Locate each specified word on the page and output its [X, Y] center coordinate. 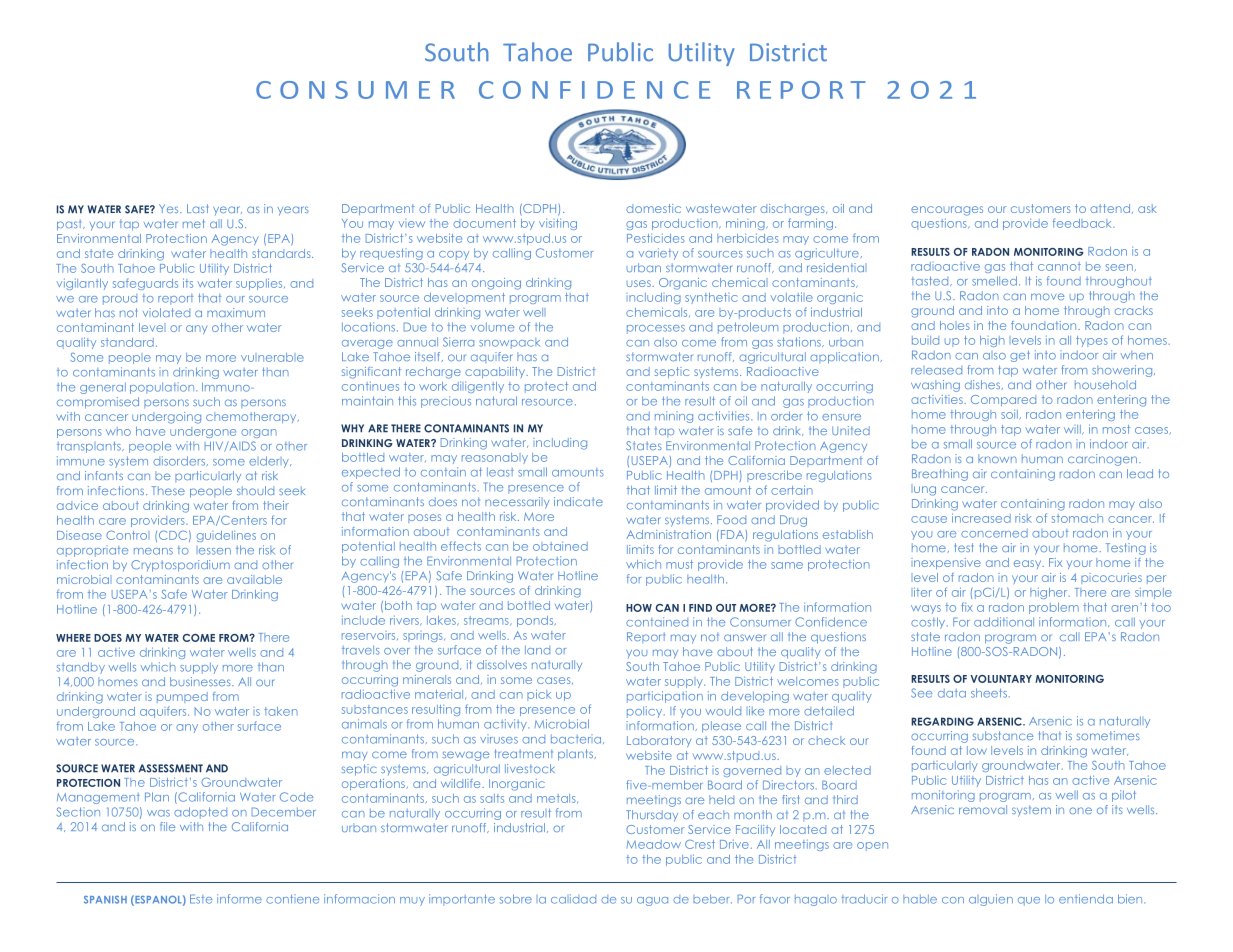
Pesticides [656, 238]
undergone [203, 432]
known [997, 458]
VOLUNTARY [1001, 679]
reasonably [495, 458]
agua [652, 901]
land [537, 650]
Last [197, 208]
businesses [201, 681]
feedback [1083, 223]
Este [201, 899]
